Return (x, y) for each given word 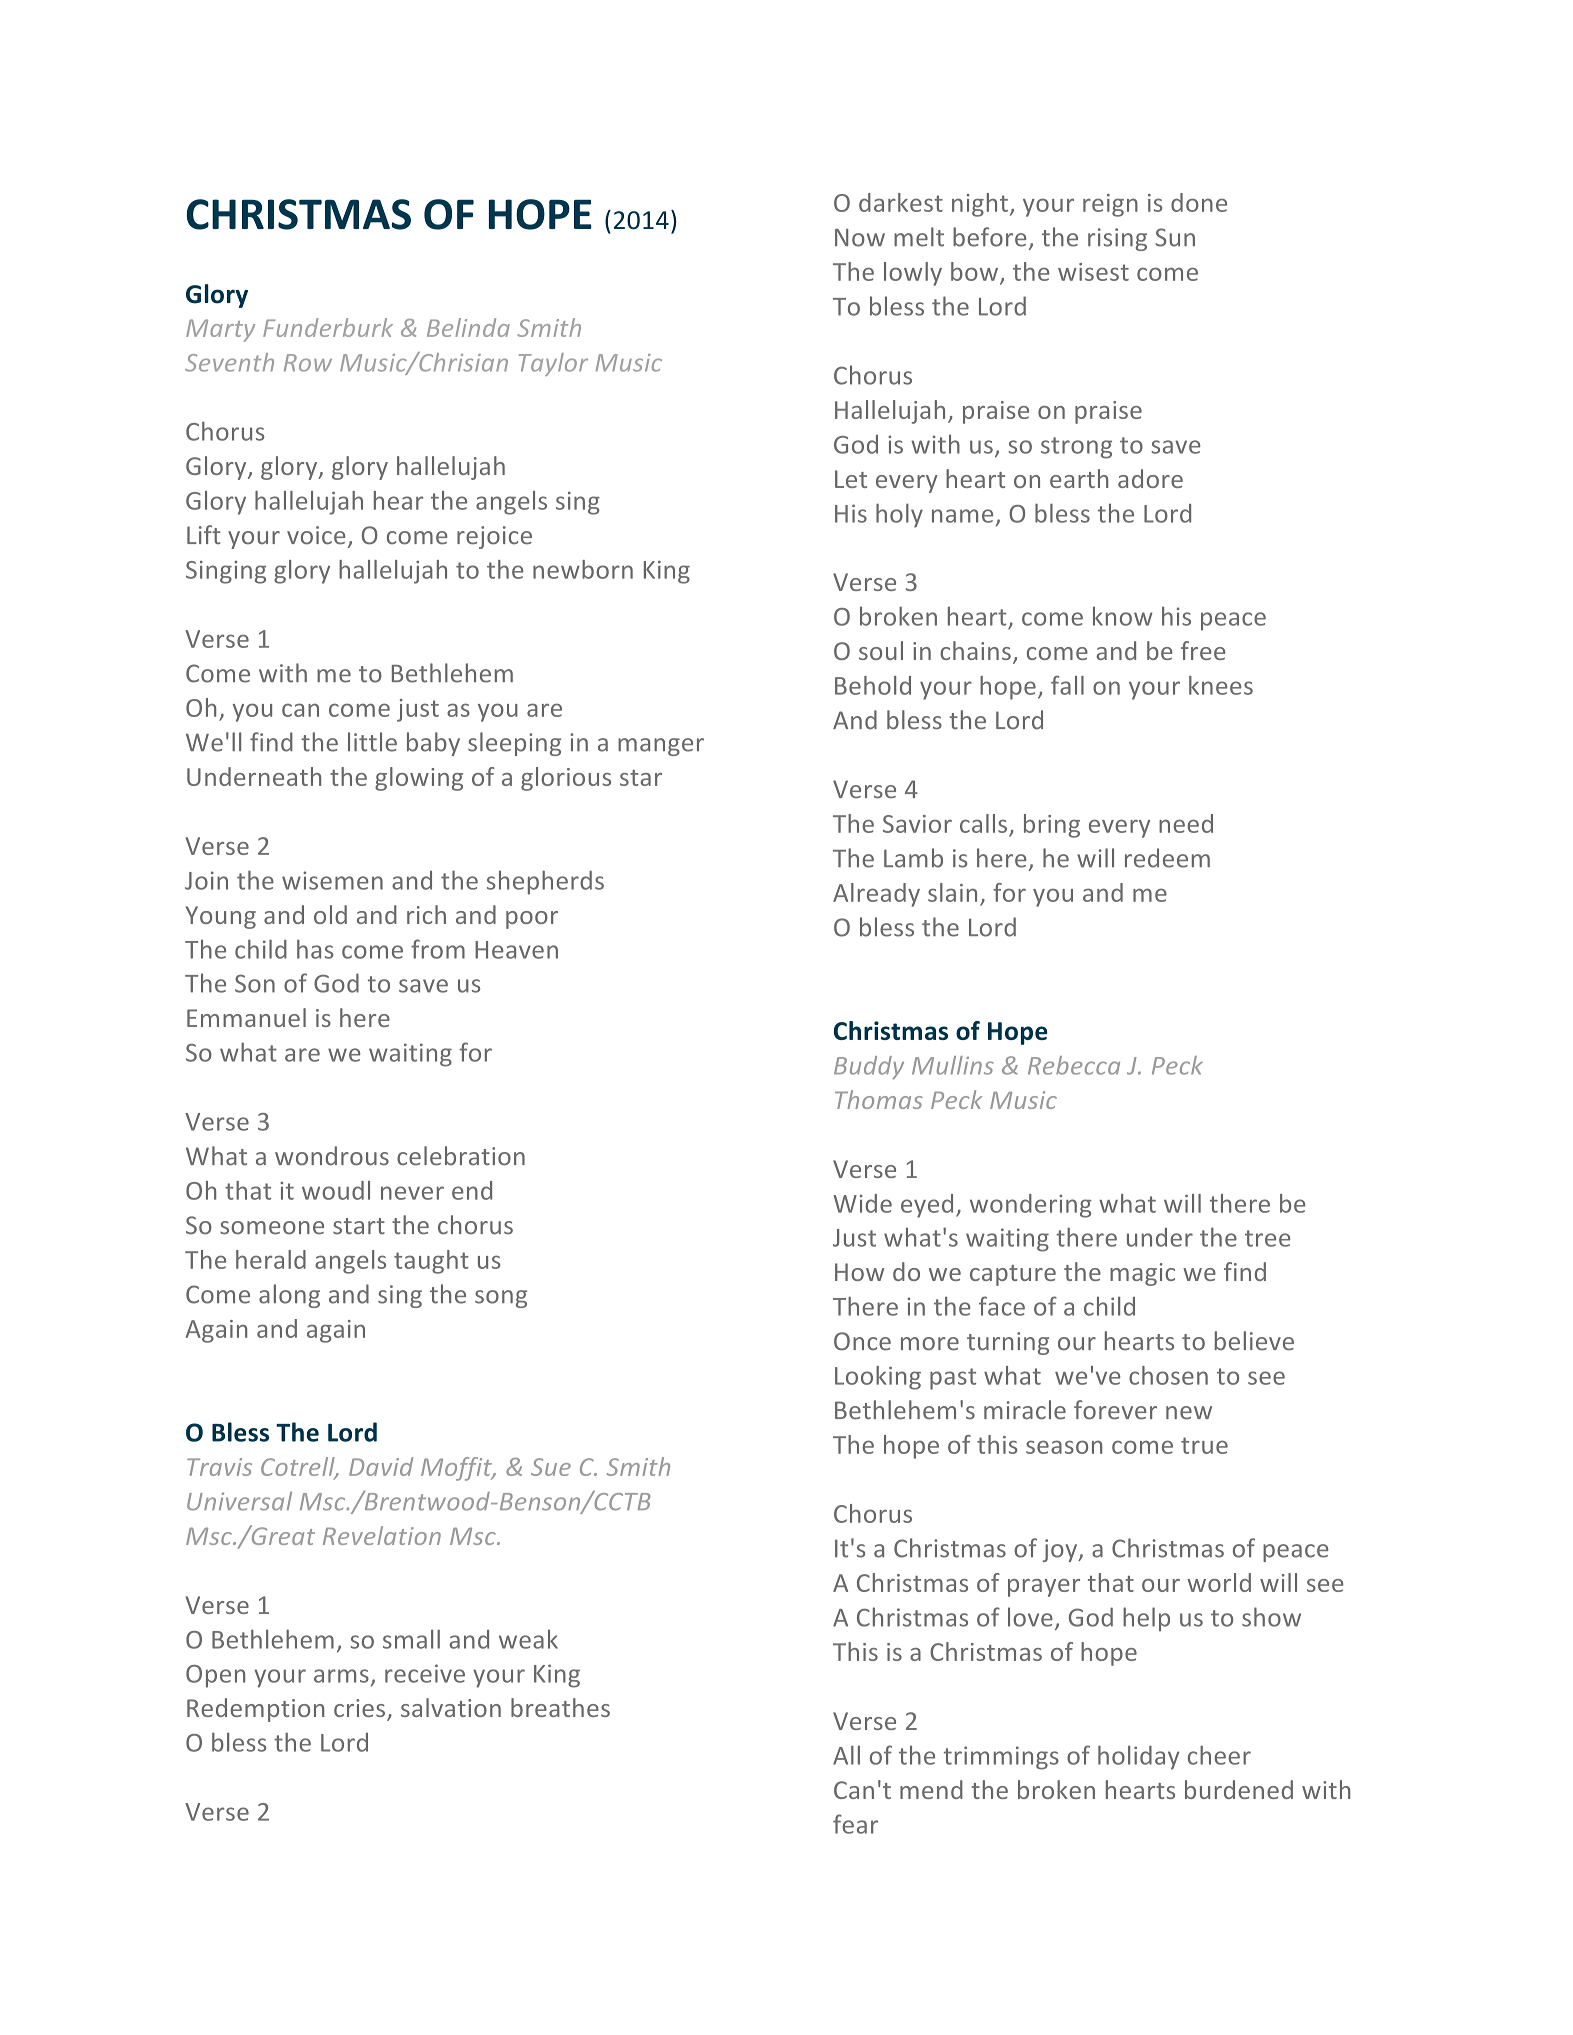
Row (308, 363)
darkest (901, 202)
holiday (1138, 1757)
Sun (1175, 237)
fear (855, 1824)
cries (361, 1709)
